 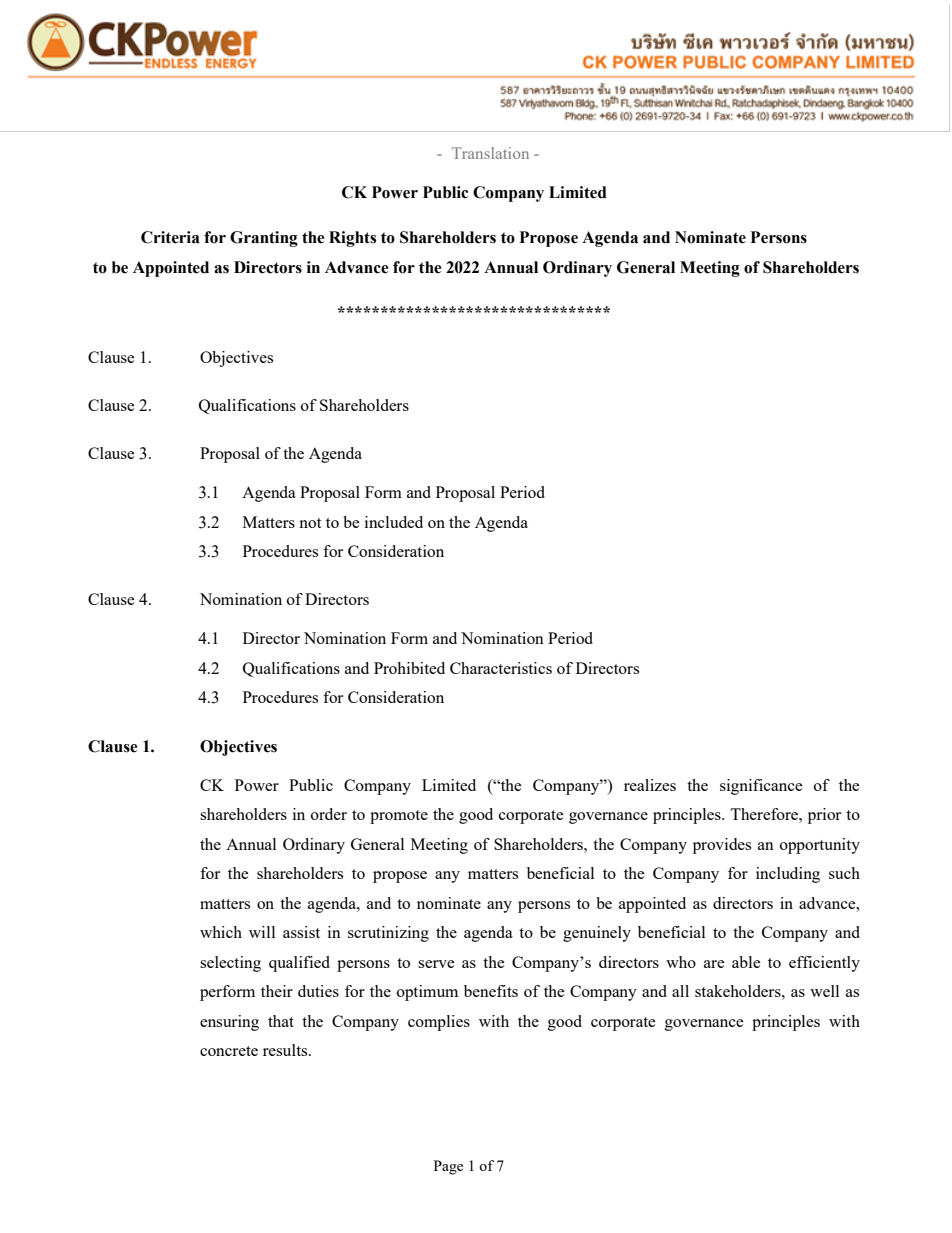 What do you see at coordinates (352, 239) in the image?
I see `Rights` at bounding box center [352, 239].
